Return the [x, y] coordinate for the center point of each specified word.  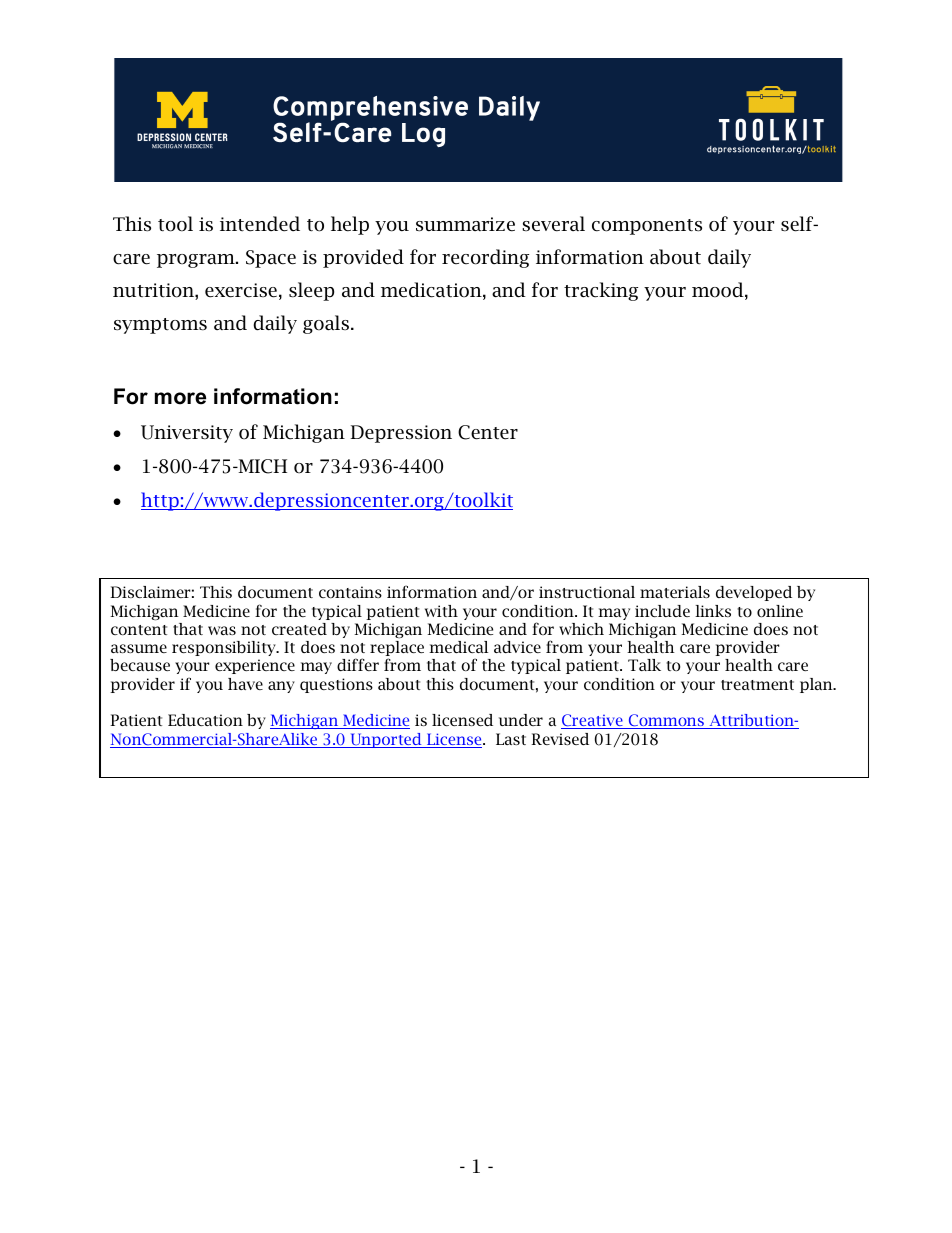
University [187, 434]
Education [205, 720]
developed [754, 593]
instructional [587, 592]
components [647, 227]
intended [260, 224]
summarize [465, 224]
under [521, 720]
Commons [666, 721]
